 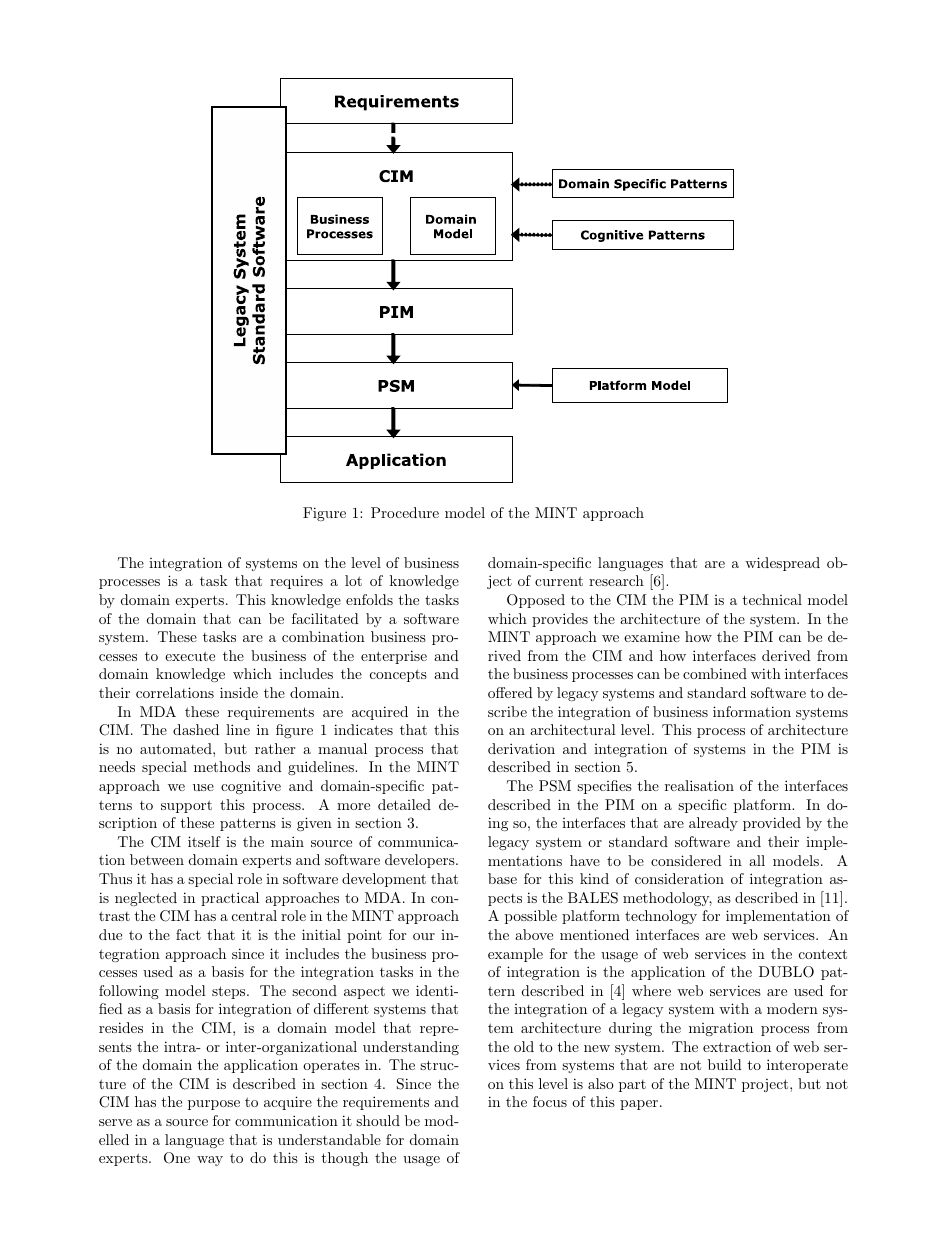 What do you see at coordinates (640, 1105) in the screenshot?
I see `paper` at bounding box center [640, 1105].
